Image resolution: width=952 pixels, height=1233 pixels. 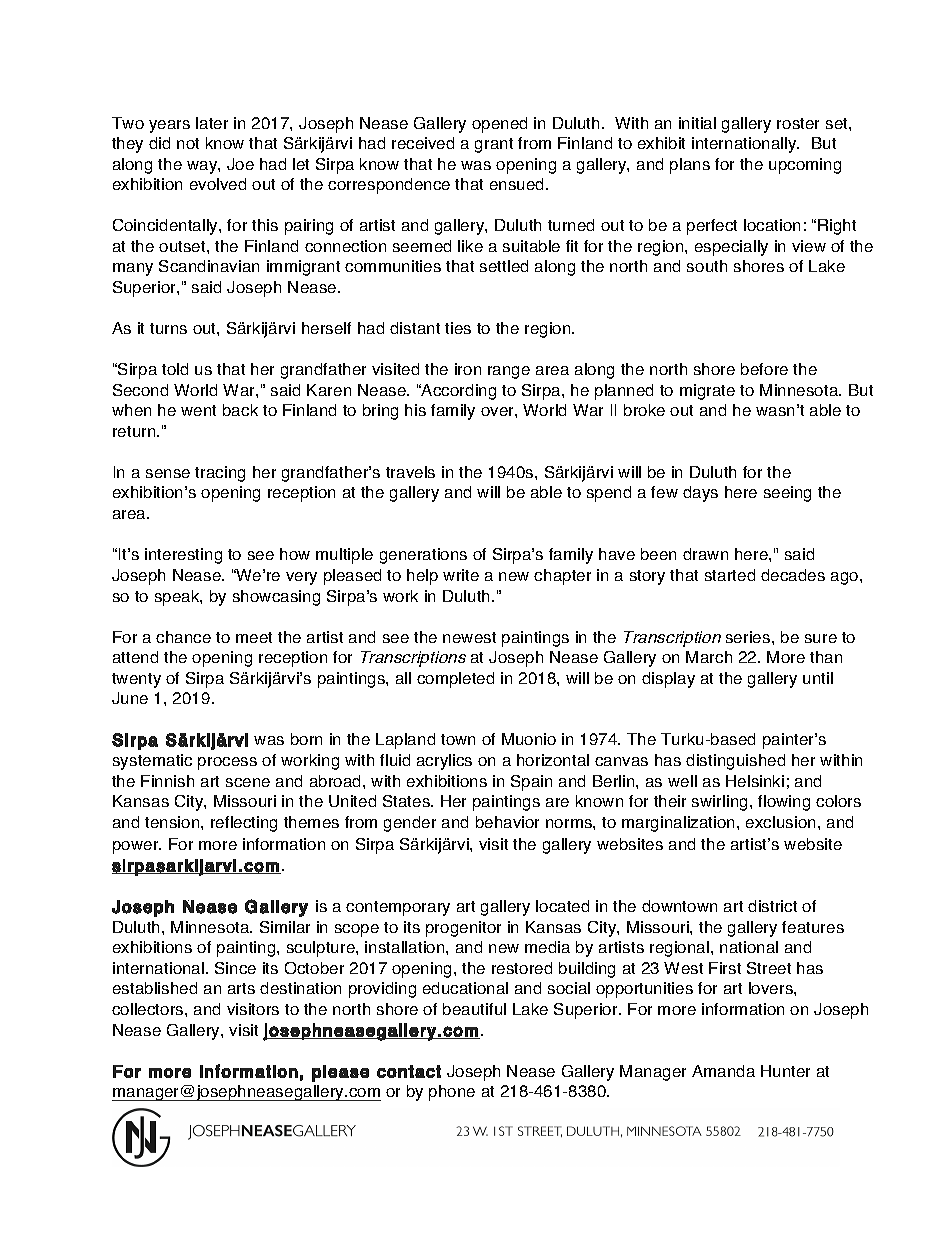 I want to click on reflecting, so click(x=244, y=824).
